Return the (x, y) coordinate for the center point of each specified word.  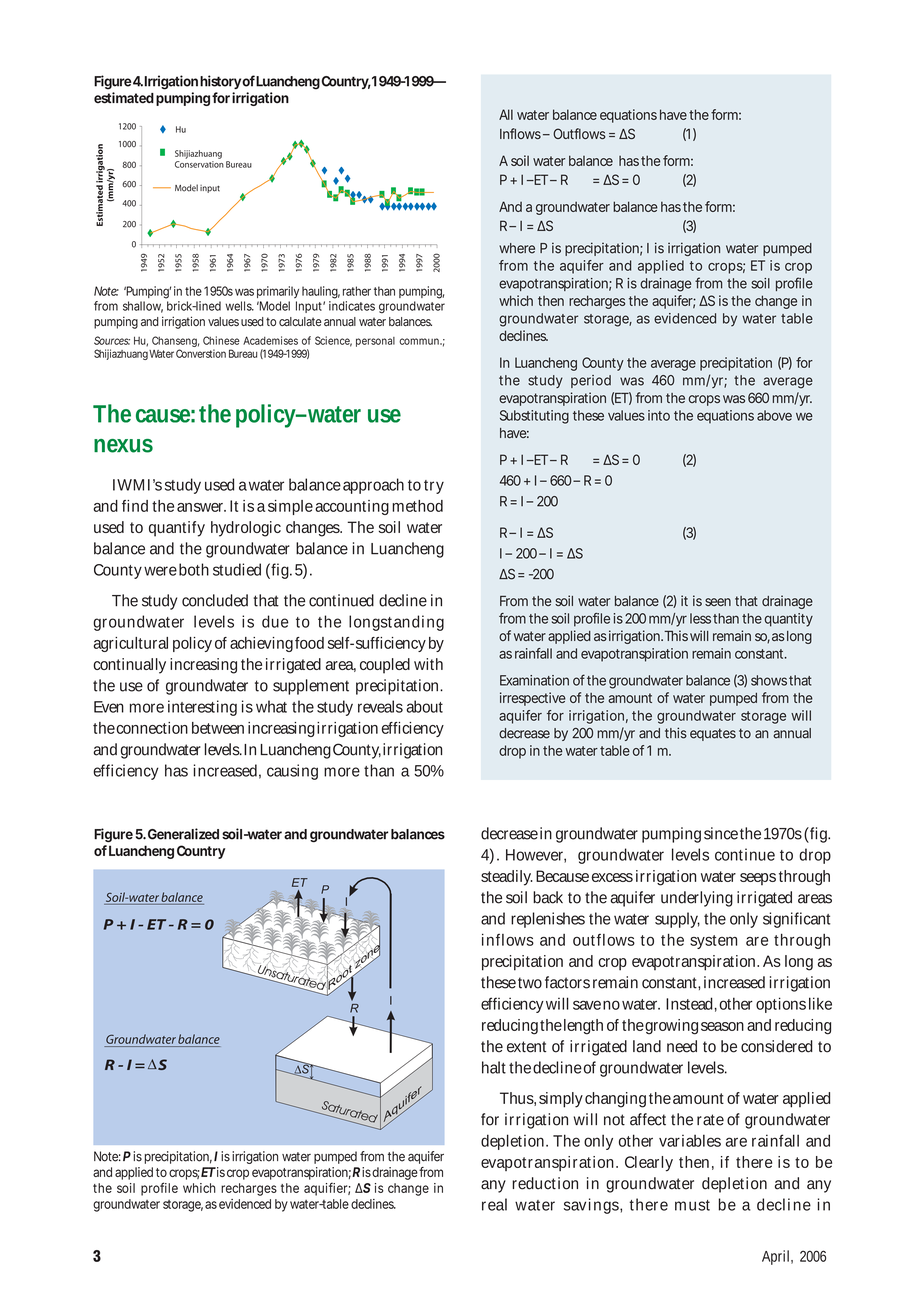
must (692, 1205)
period (591, 381)
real (494, 1204)
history (220, 82)
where (517, 248)
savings (593, 1206)
